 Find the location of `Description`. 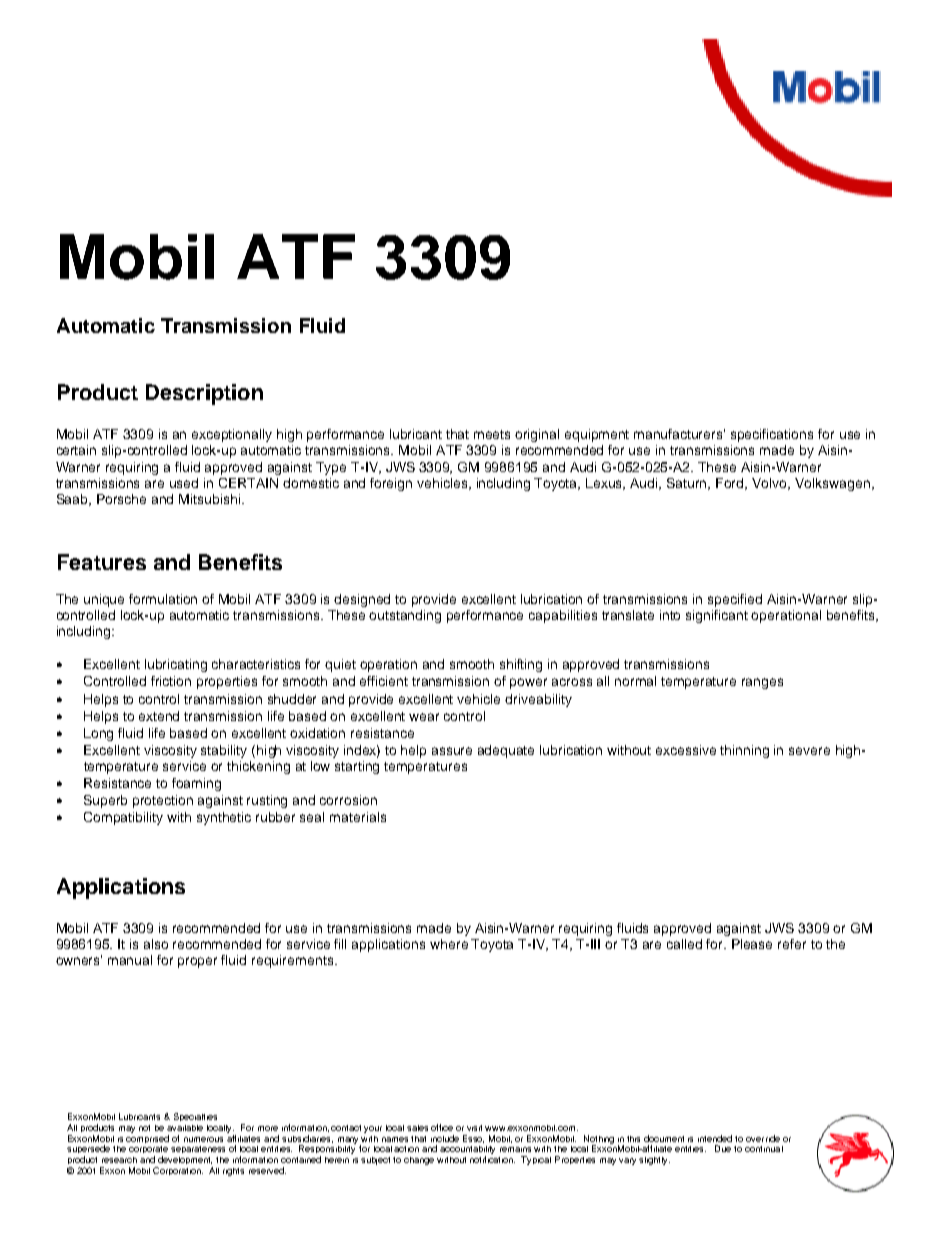

Description is located at coordinates (204, 394).
